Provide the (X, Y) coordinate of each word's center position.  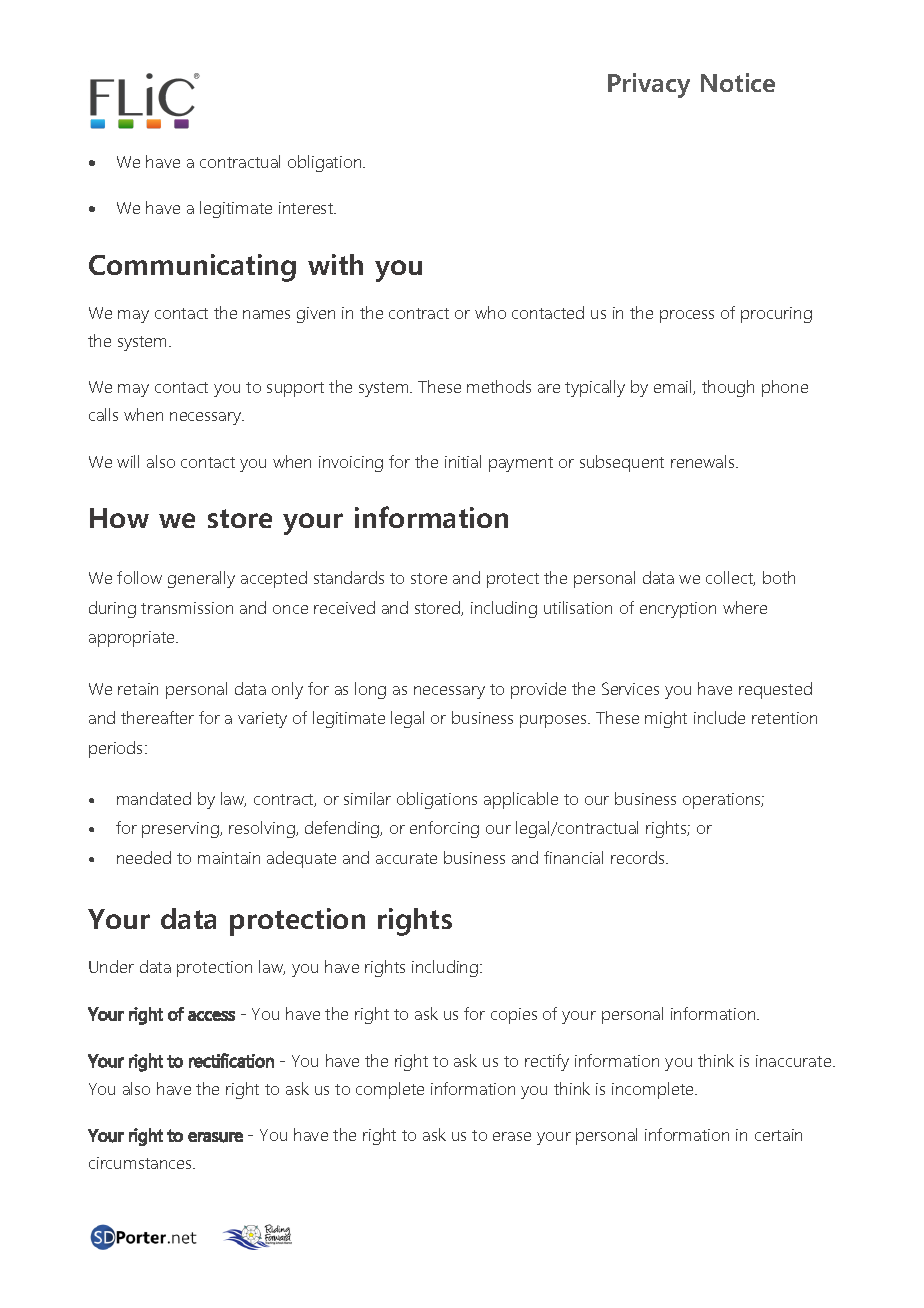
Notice (738, 82)
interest (307, 208)
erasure (215, 1137)
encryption (678, 610)
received (344, 607)
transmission (187, 608)
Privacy (649, 85)
